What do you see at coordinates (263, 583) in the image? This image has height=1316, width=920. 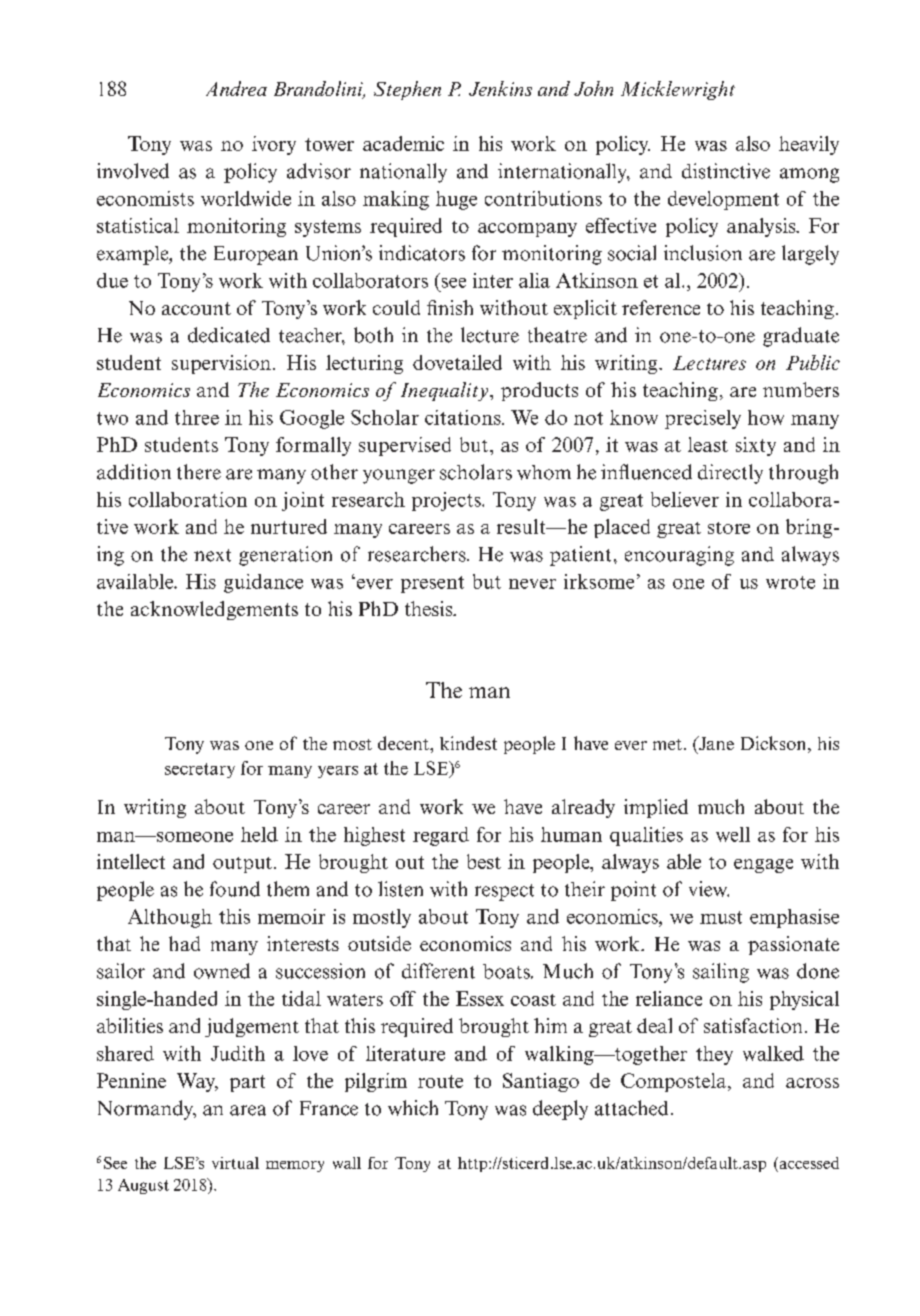 I see `guidance` at bounding box center [263, 583].
